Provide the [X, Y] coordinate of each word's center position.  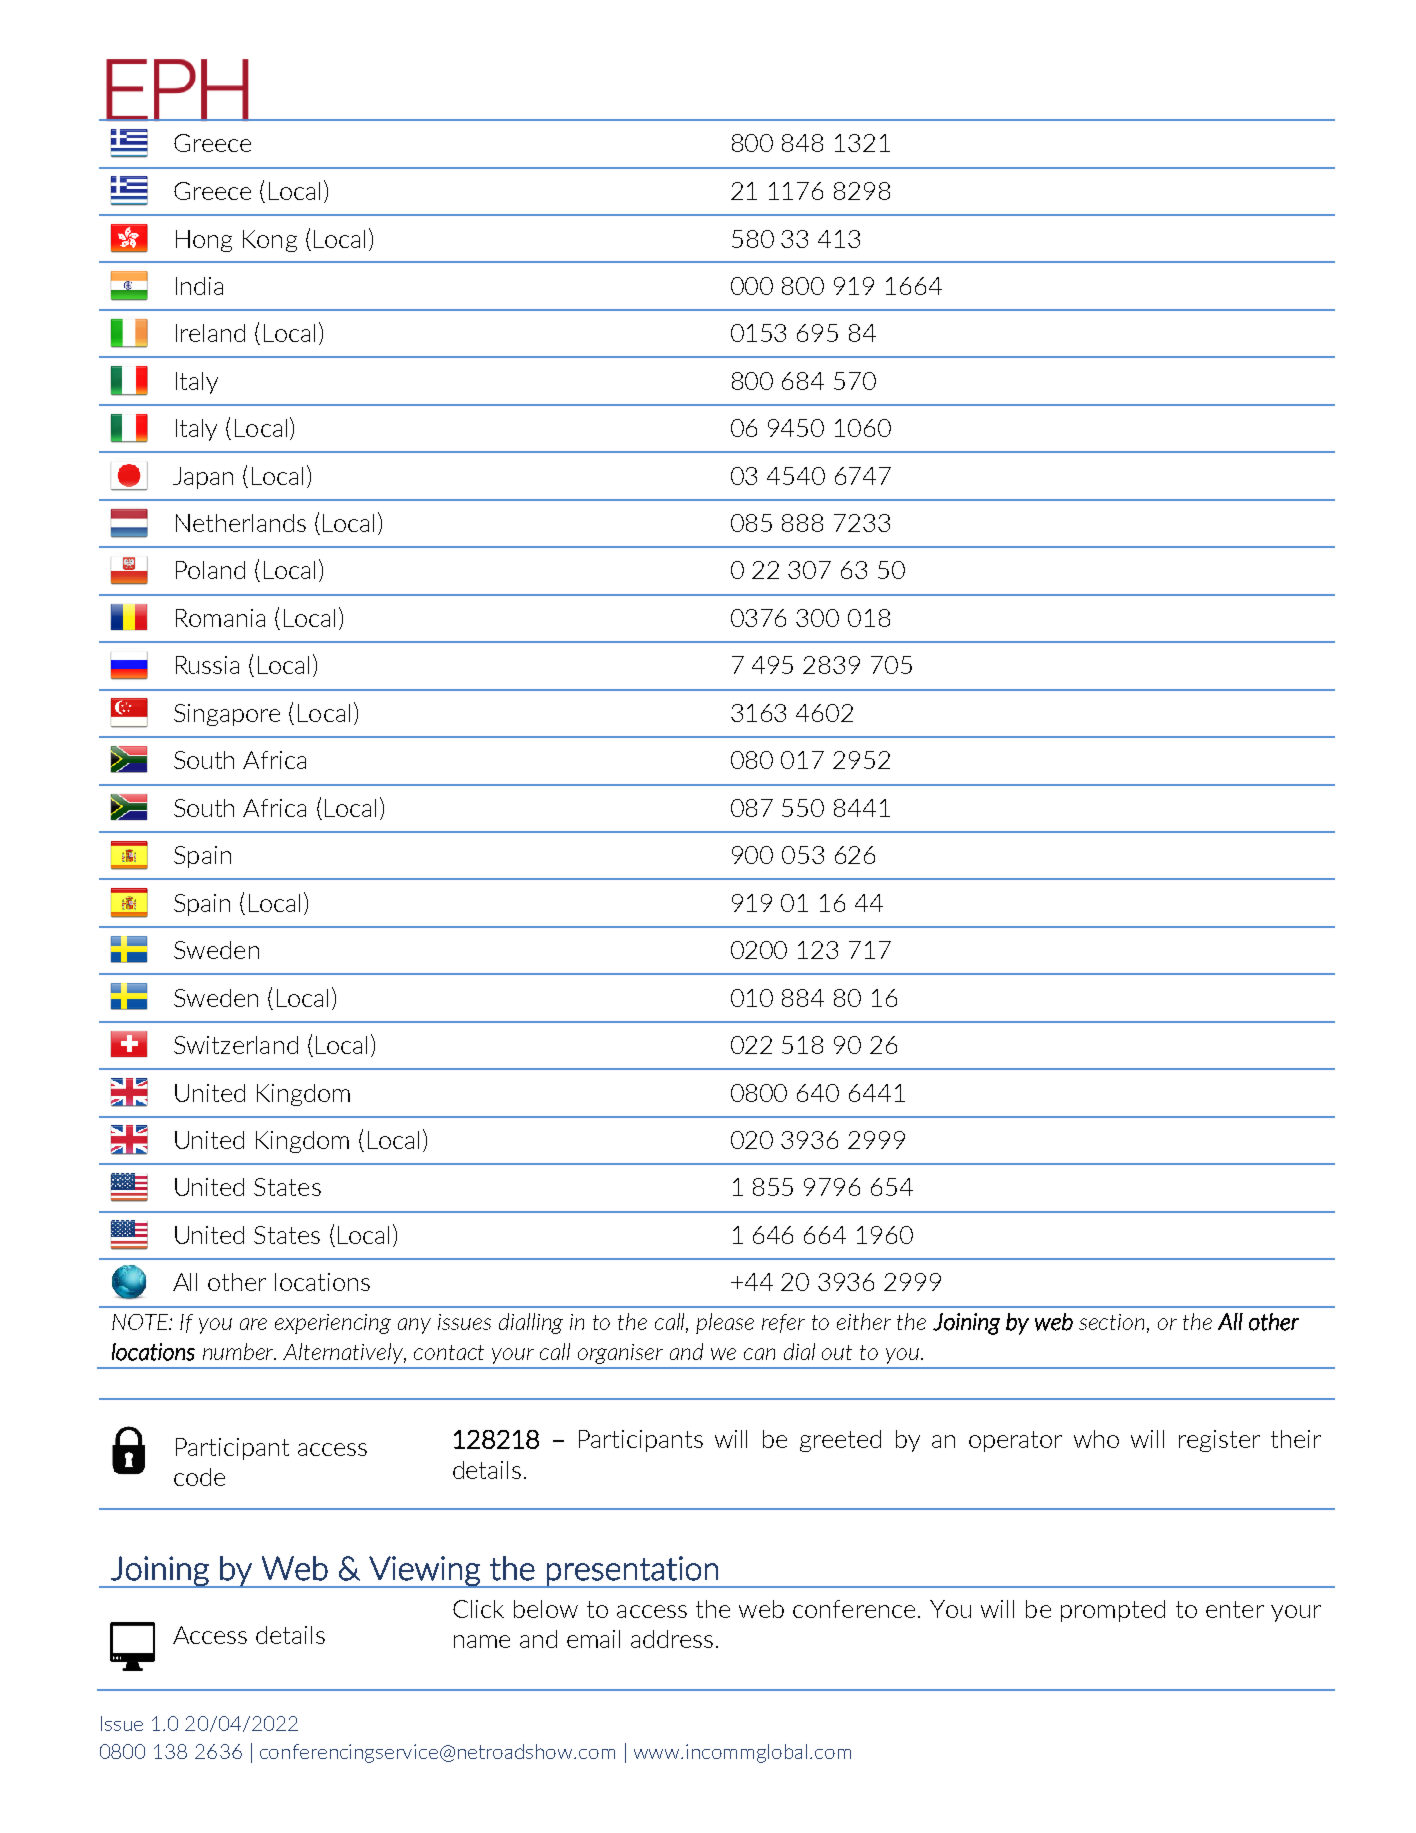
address [672, 1639]
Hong [204, 241]
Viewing [424, 1572]
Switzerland [236, 1045]
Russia [207, 665]
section [1111, 1322]
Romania [220, 618]
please [725, 1323]
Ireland [210, 333]
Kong [270, 241]
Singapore [227, 715]
